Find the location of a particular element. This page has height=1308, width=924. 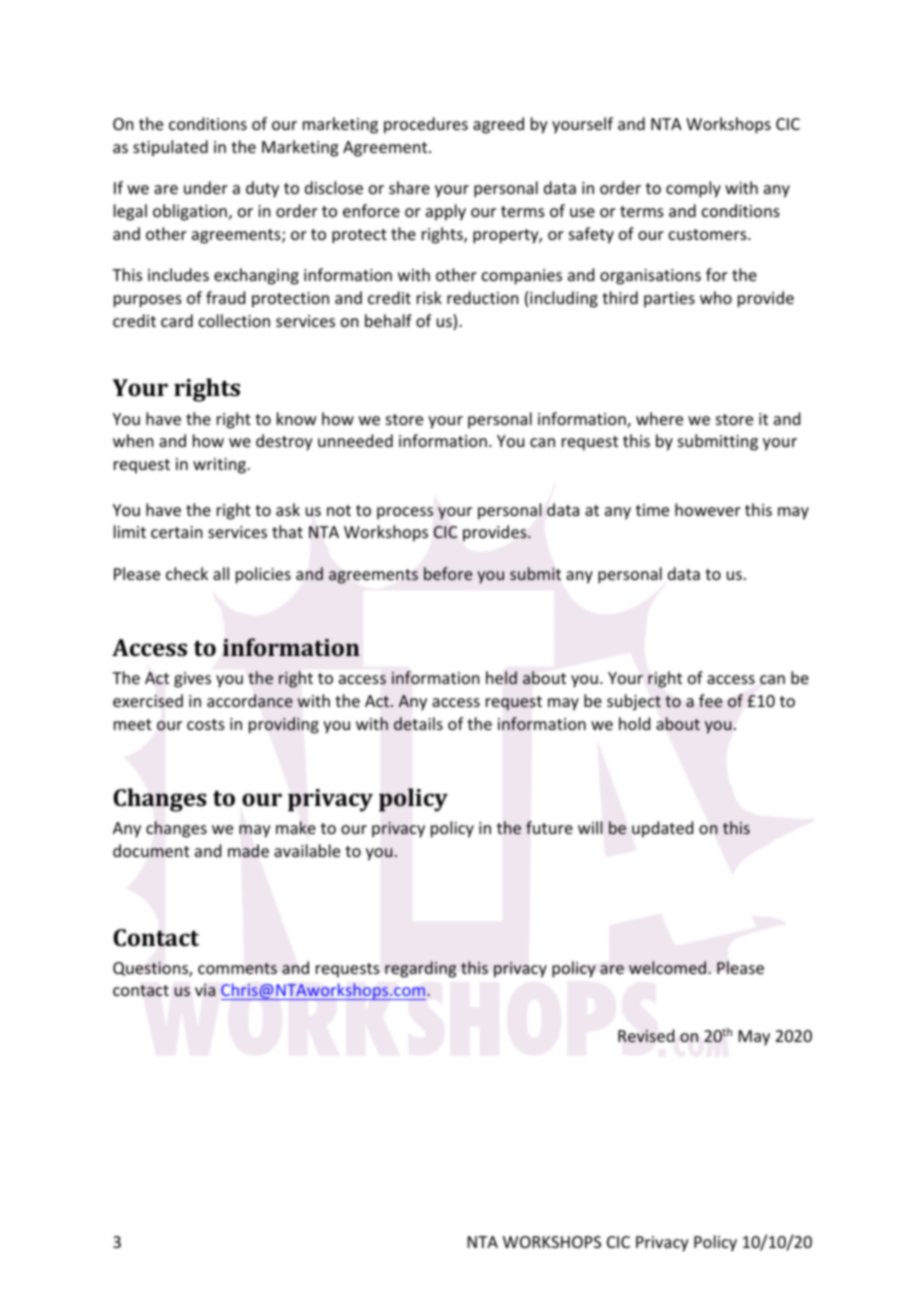

costs is located at coordinates (206, 724).
